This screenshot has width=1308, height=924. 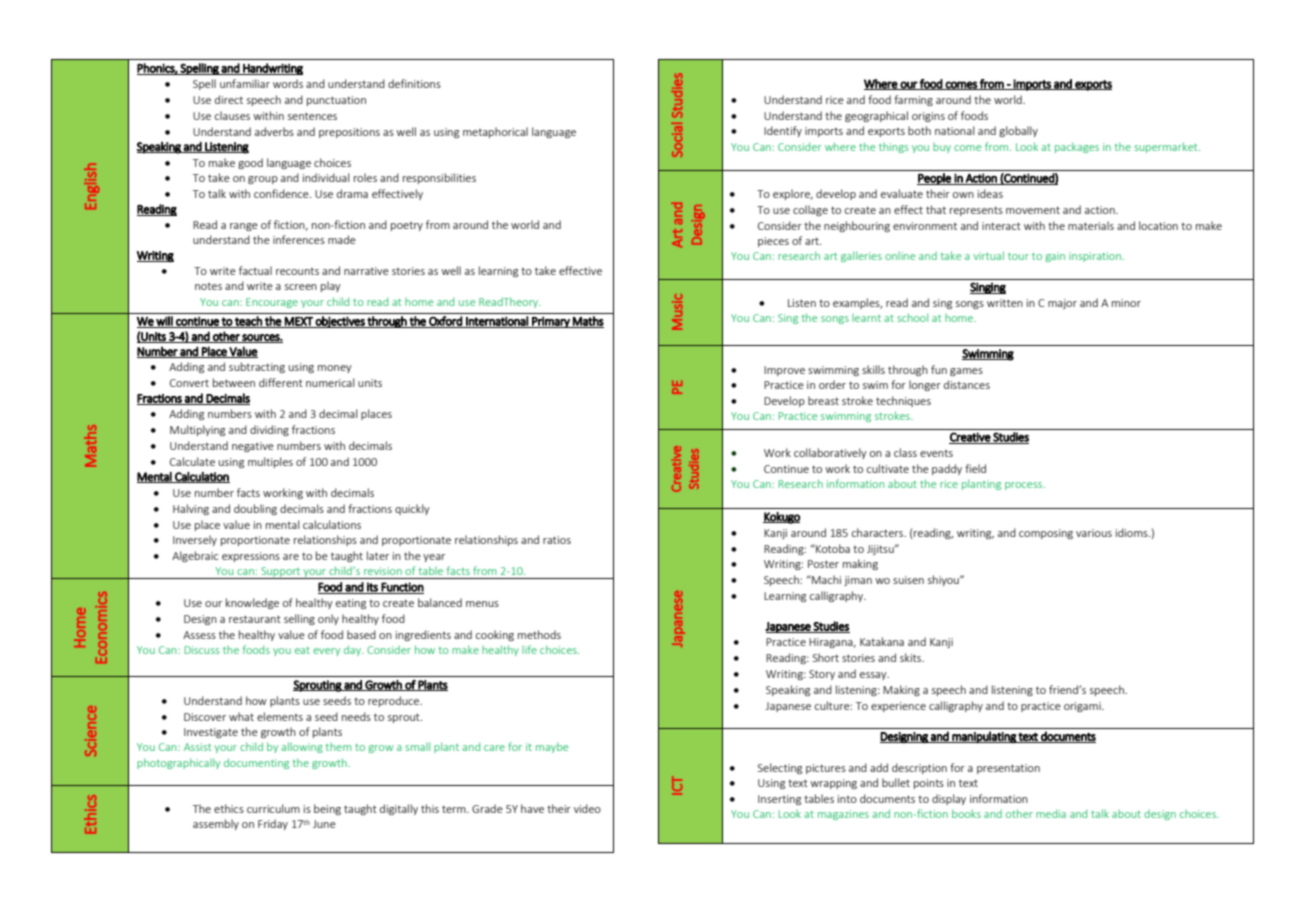 I want to click on every, so click(x=326, y=652).
